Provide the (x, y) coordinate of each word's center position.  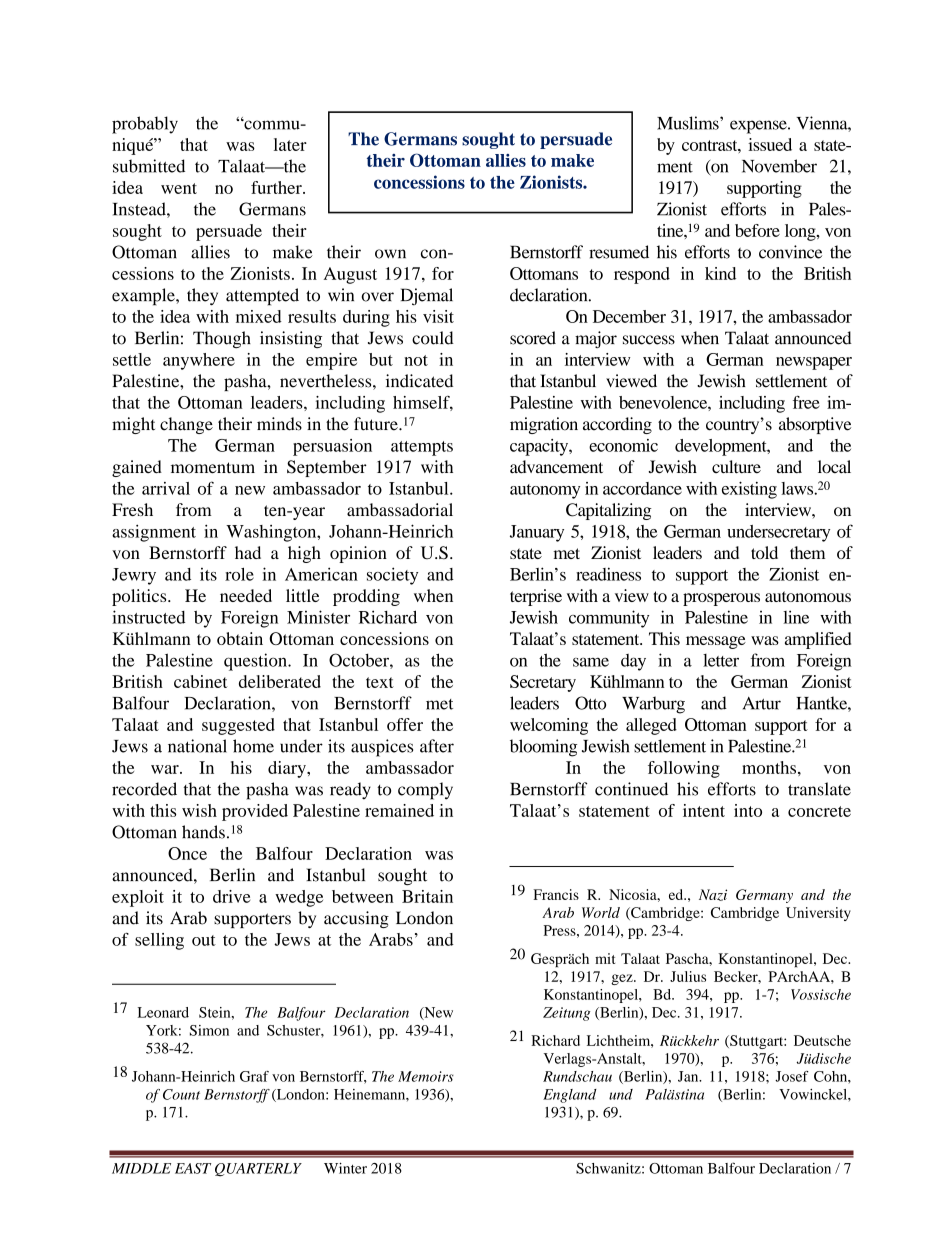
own (390, 254)
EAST (193, 1168)
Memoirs (426, 1076)
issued (770, 144)
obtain (240, 638)
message (716, 642)
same (591, 662)
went (179, 188)
